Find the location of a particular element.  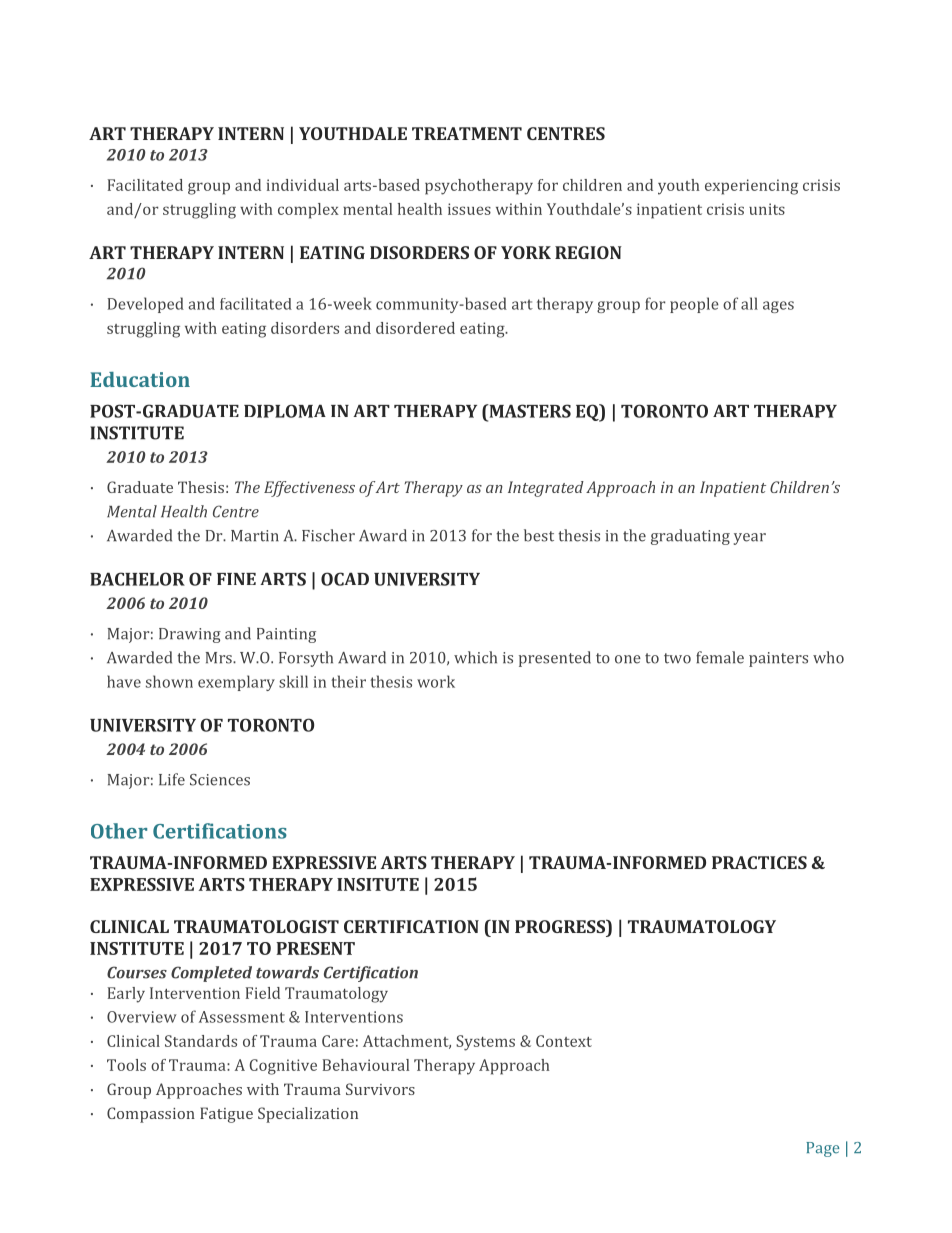

individual is located at coordinates (303, 185).
